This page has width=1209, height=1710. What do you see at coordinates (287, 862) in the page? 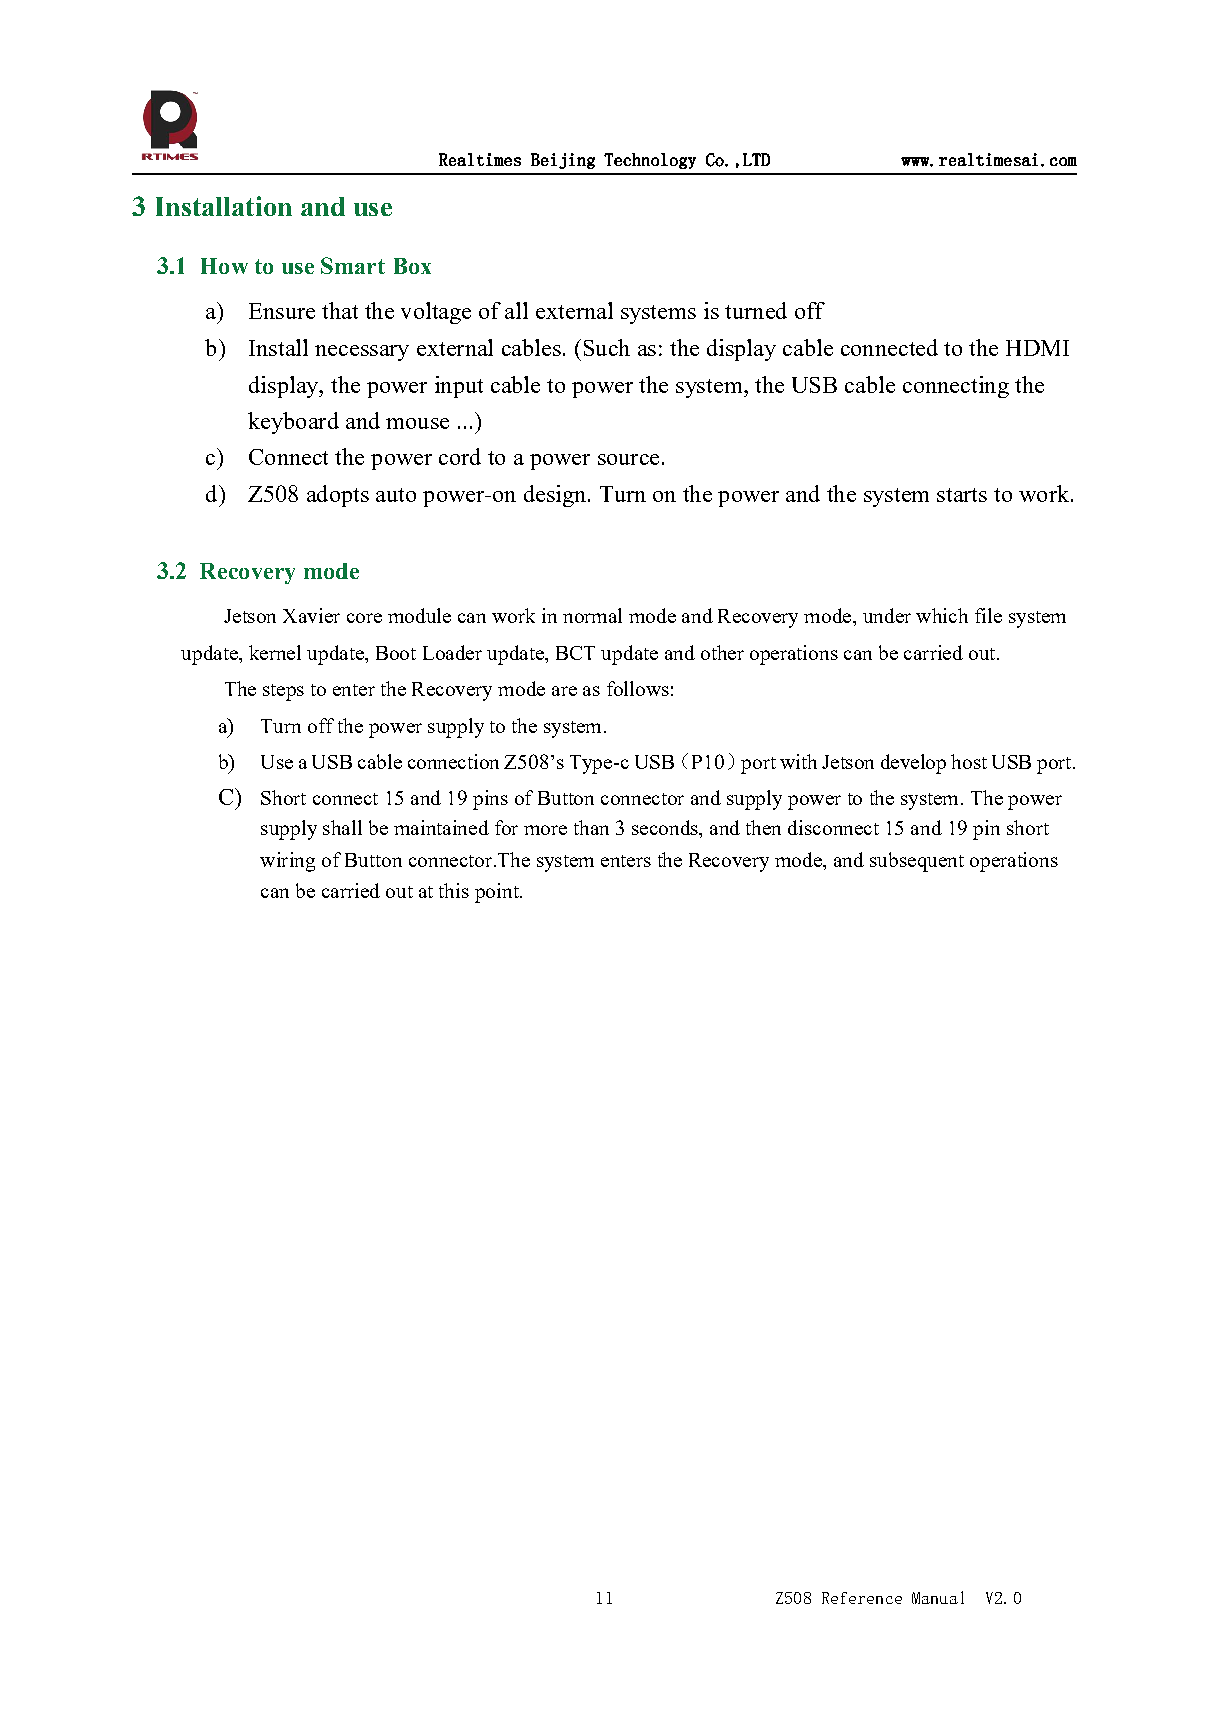
I see `wiring` at bounding box center [287, 862].
